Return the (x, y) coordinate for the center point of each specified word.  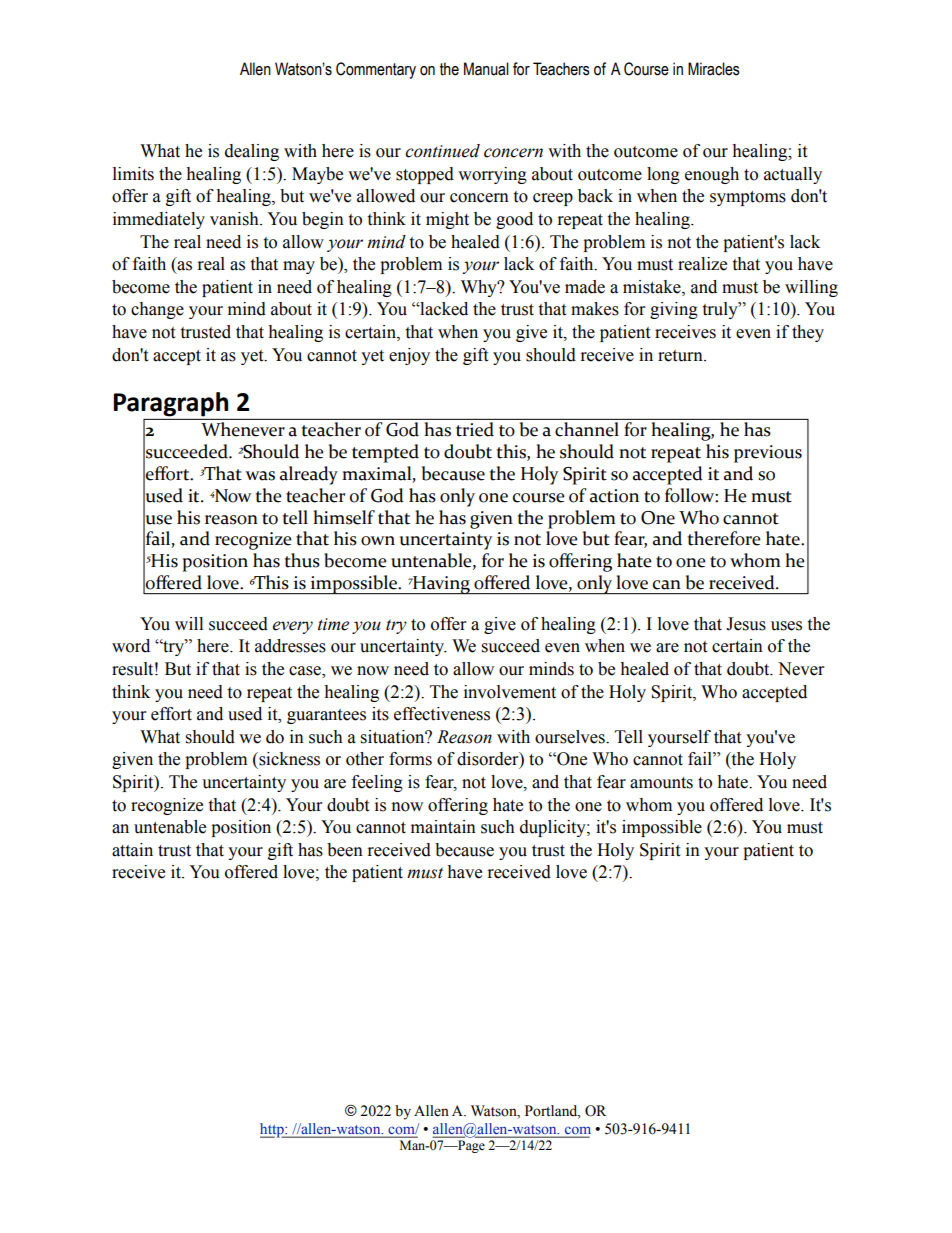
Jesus (746, 624)
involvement (510, 692)
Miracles (714, 69)
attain (132, 850)
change (157, 310)
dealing (252, 152)
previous (768, 454)
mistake (653, 287)
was (260, 476)
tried (475, 429)
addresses (290, 646)
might (447, 220)
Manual (486, 69)
